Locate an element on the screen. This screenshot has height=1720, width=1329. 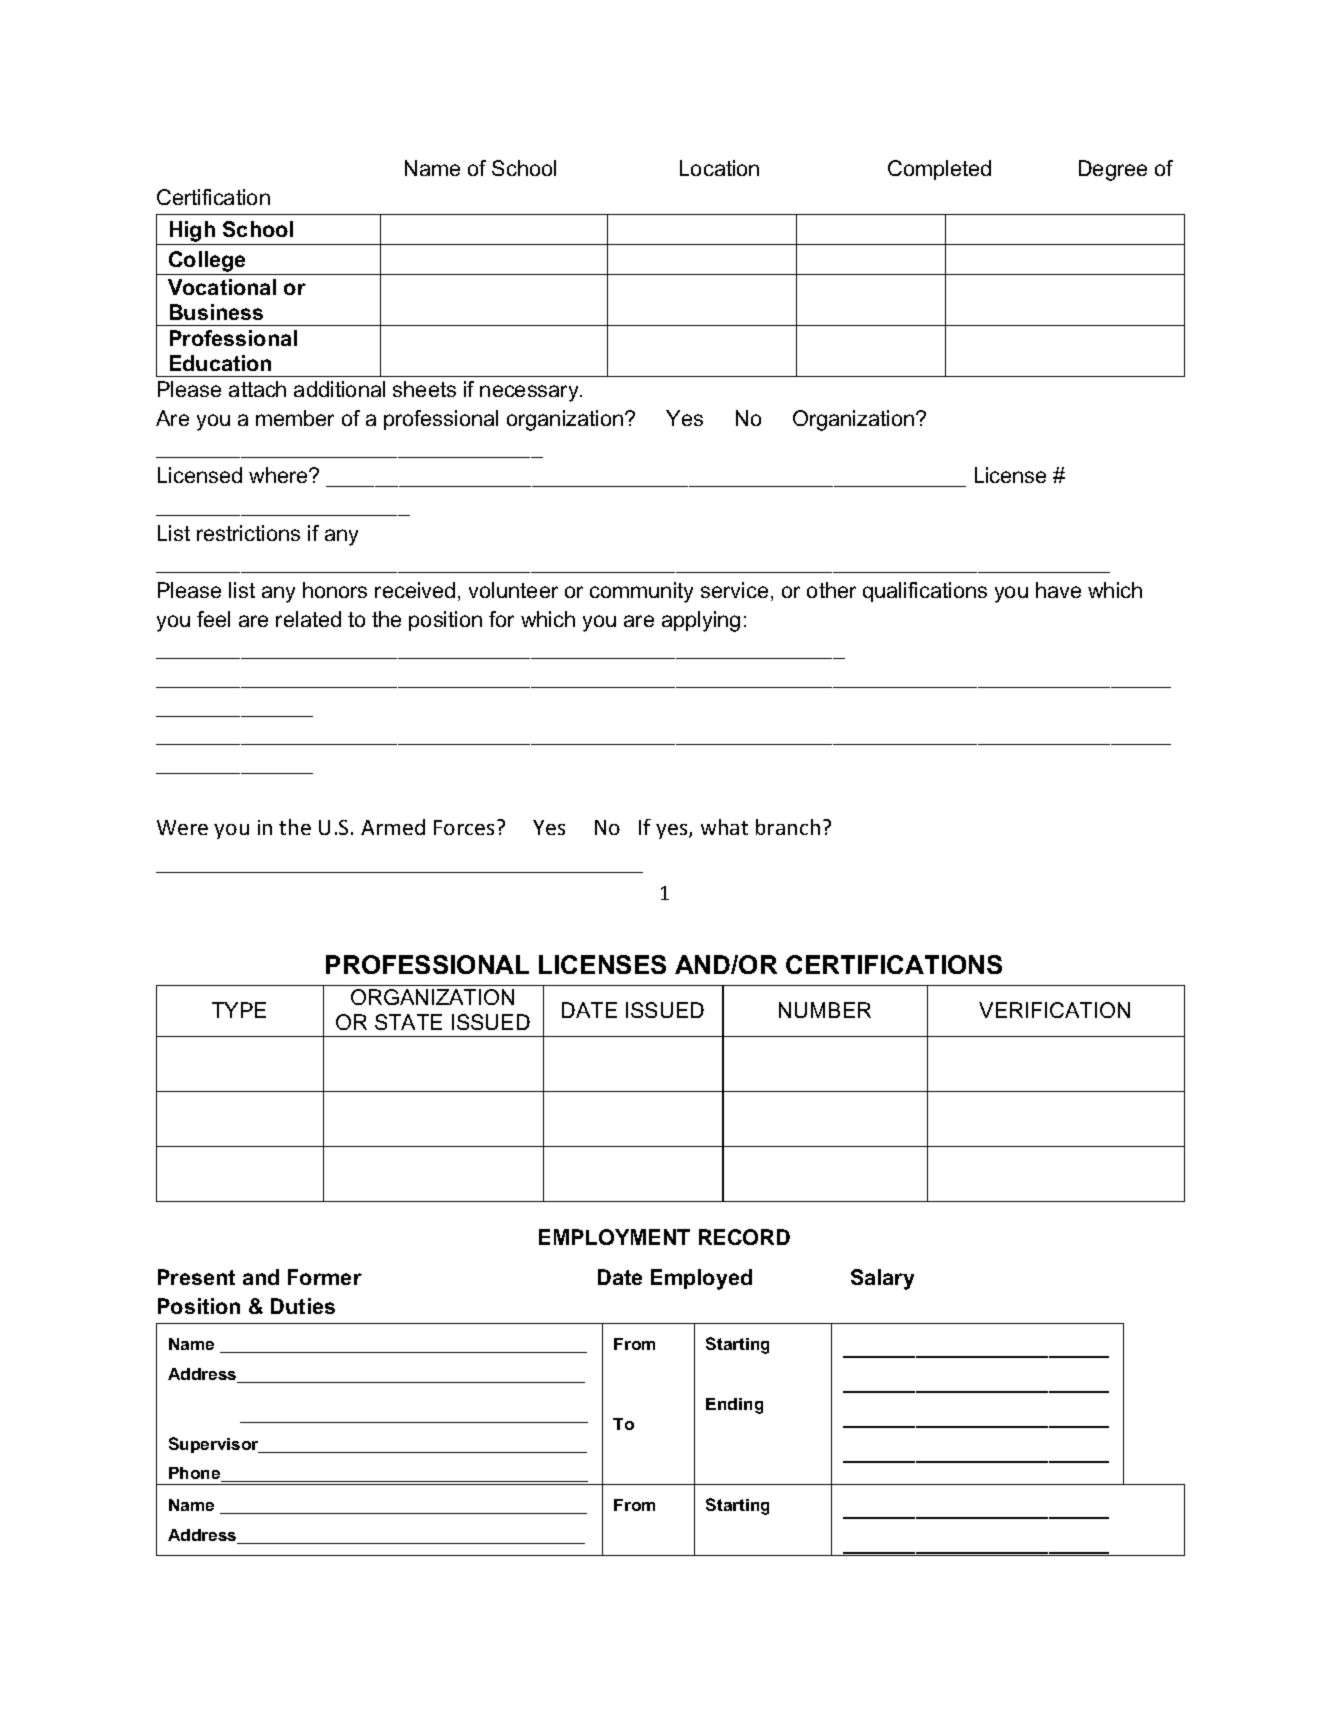
what is located at coordinates (724, 827).
